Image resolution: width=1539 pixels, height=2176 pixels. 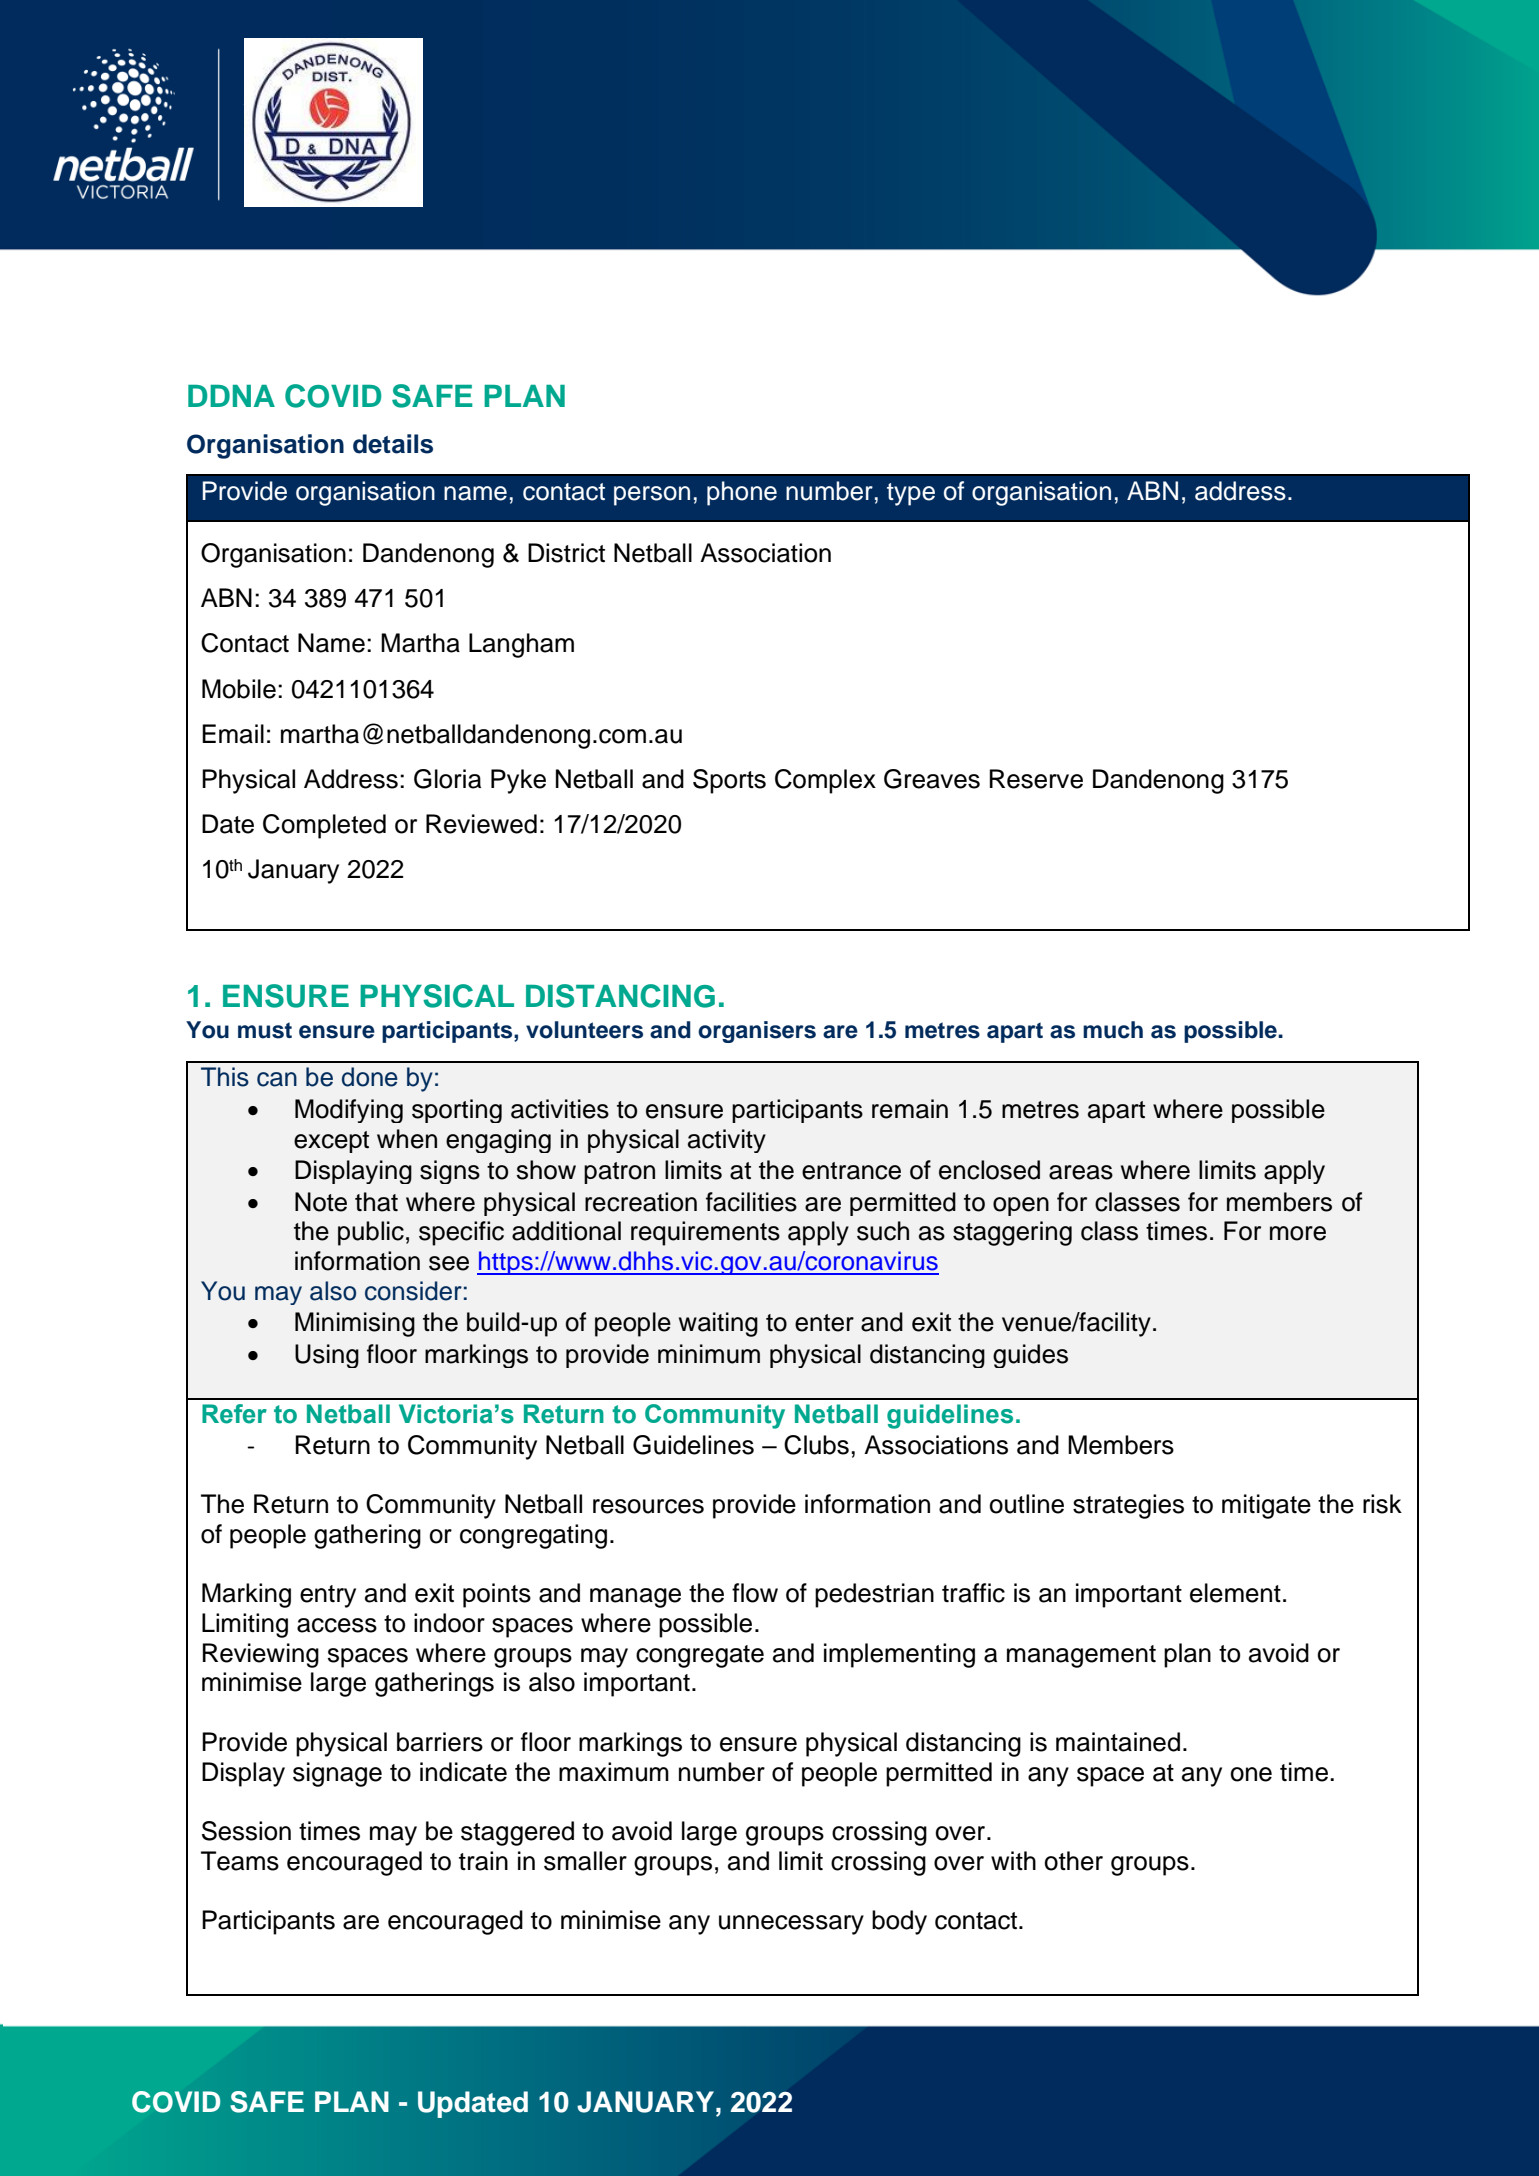 What do you see at coordinates (393, 444) in the screenshot?
I see `details` at bounding box center [393, 444].
